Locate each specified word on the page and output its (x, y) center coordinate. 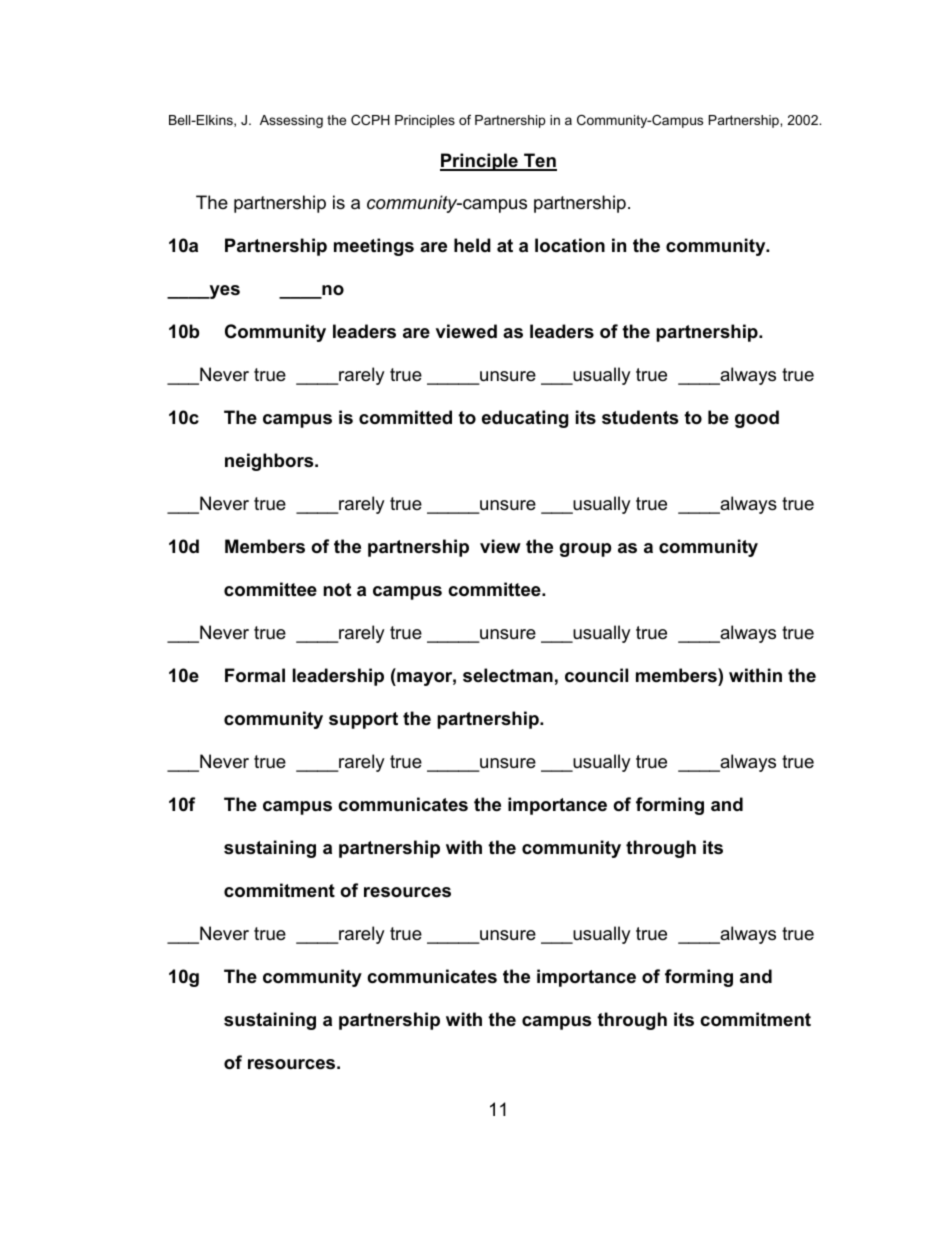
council (596, 675)
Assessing (291, 121)
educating (525, 419)
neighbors (270, 462)
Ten (539, 161)
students (640, 417)
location (570, 245)
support (363, 720)
